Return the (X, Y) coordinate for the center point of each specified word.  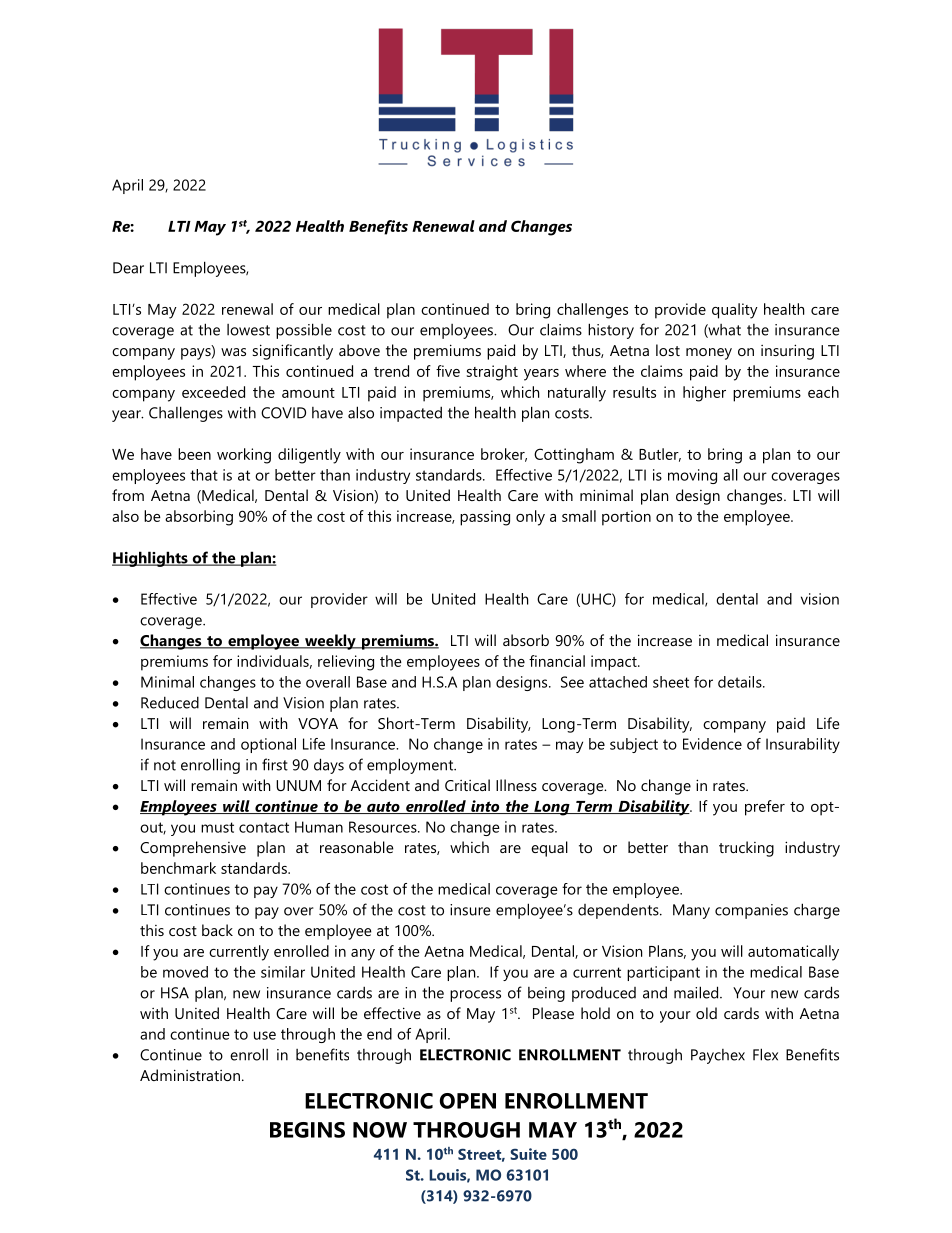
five (448, 371)
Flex (765, 1054)
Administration (190, 1075)
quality (735, 311)
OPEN (468, 1101)
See (572, 682)
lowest (248, 330)
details (741, 682)
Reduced (170, 702)
